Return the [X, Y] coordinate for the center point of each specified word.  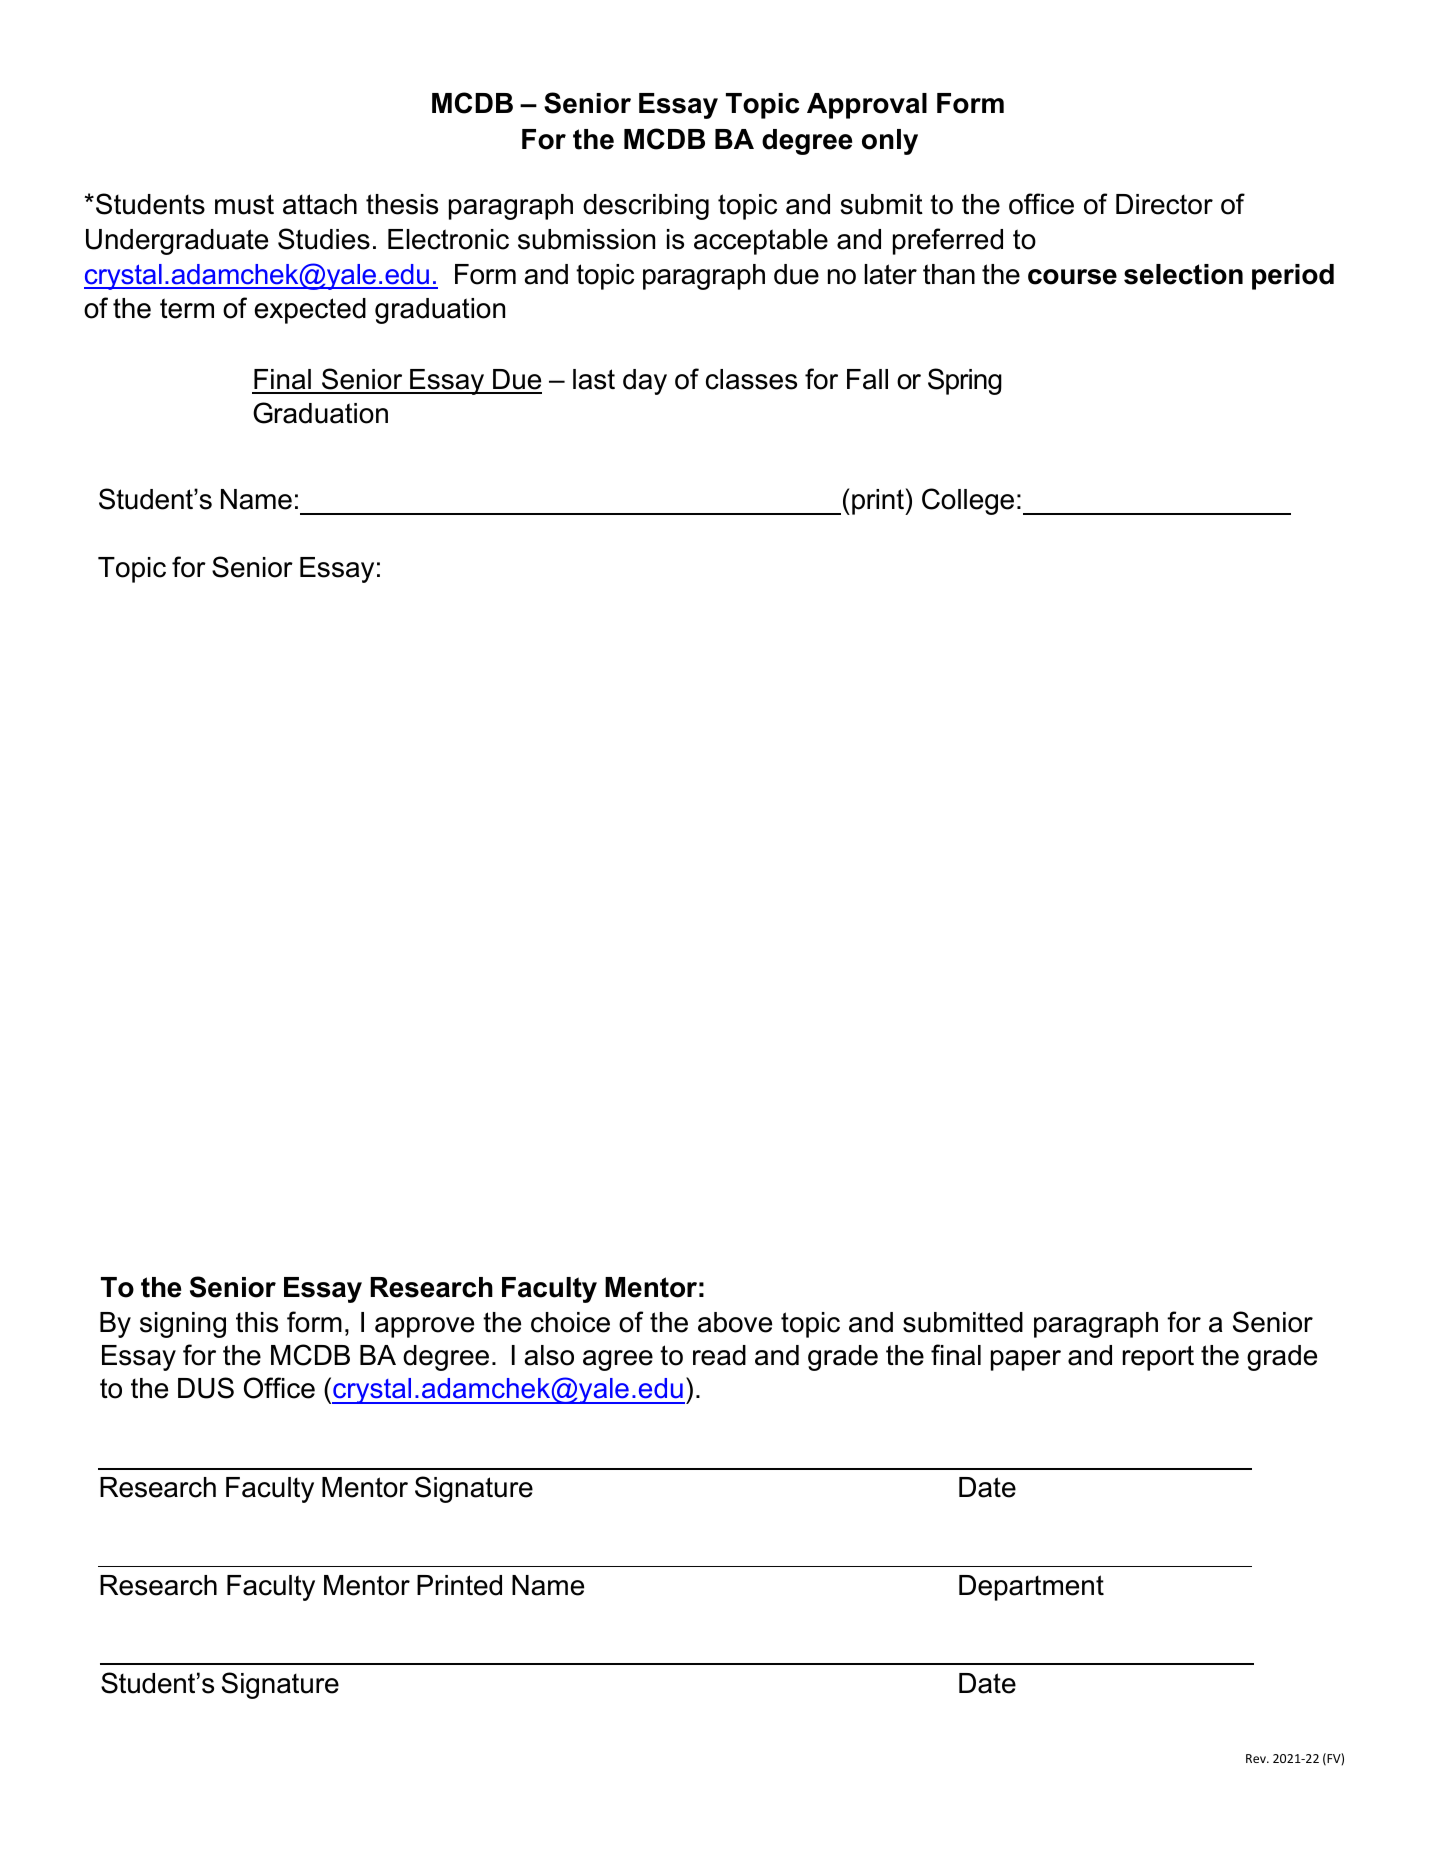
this [257, 1322]
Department [1031, 1588]
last [594, 379]
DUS [206, 1388]
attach [320, 204]
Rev [1257, 1758]
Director [1164, 204]
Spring [965, 381]
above [735, 1322]
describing [646, 207]
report [1158, 1358]
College [968, 501]
